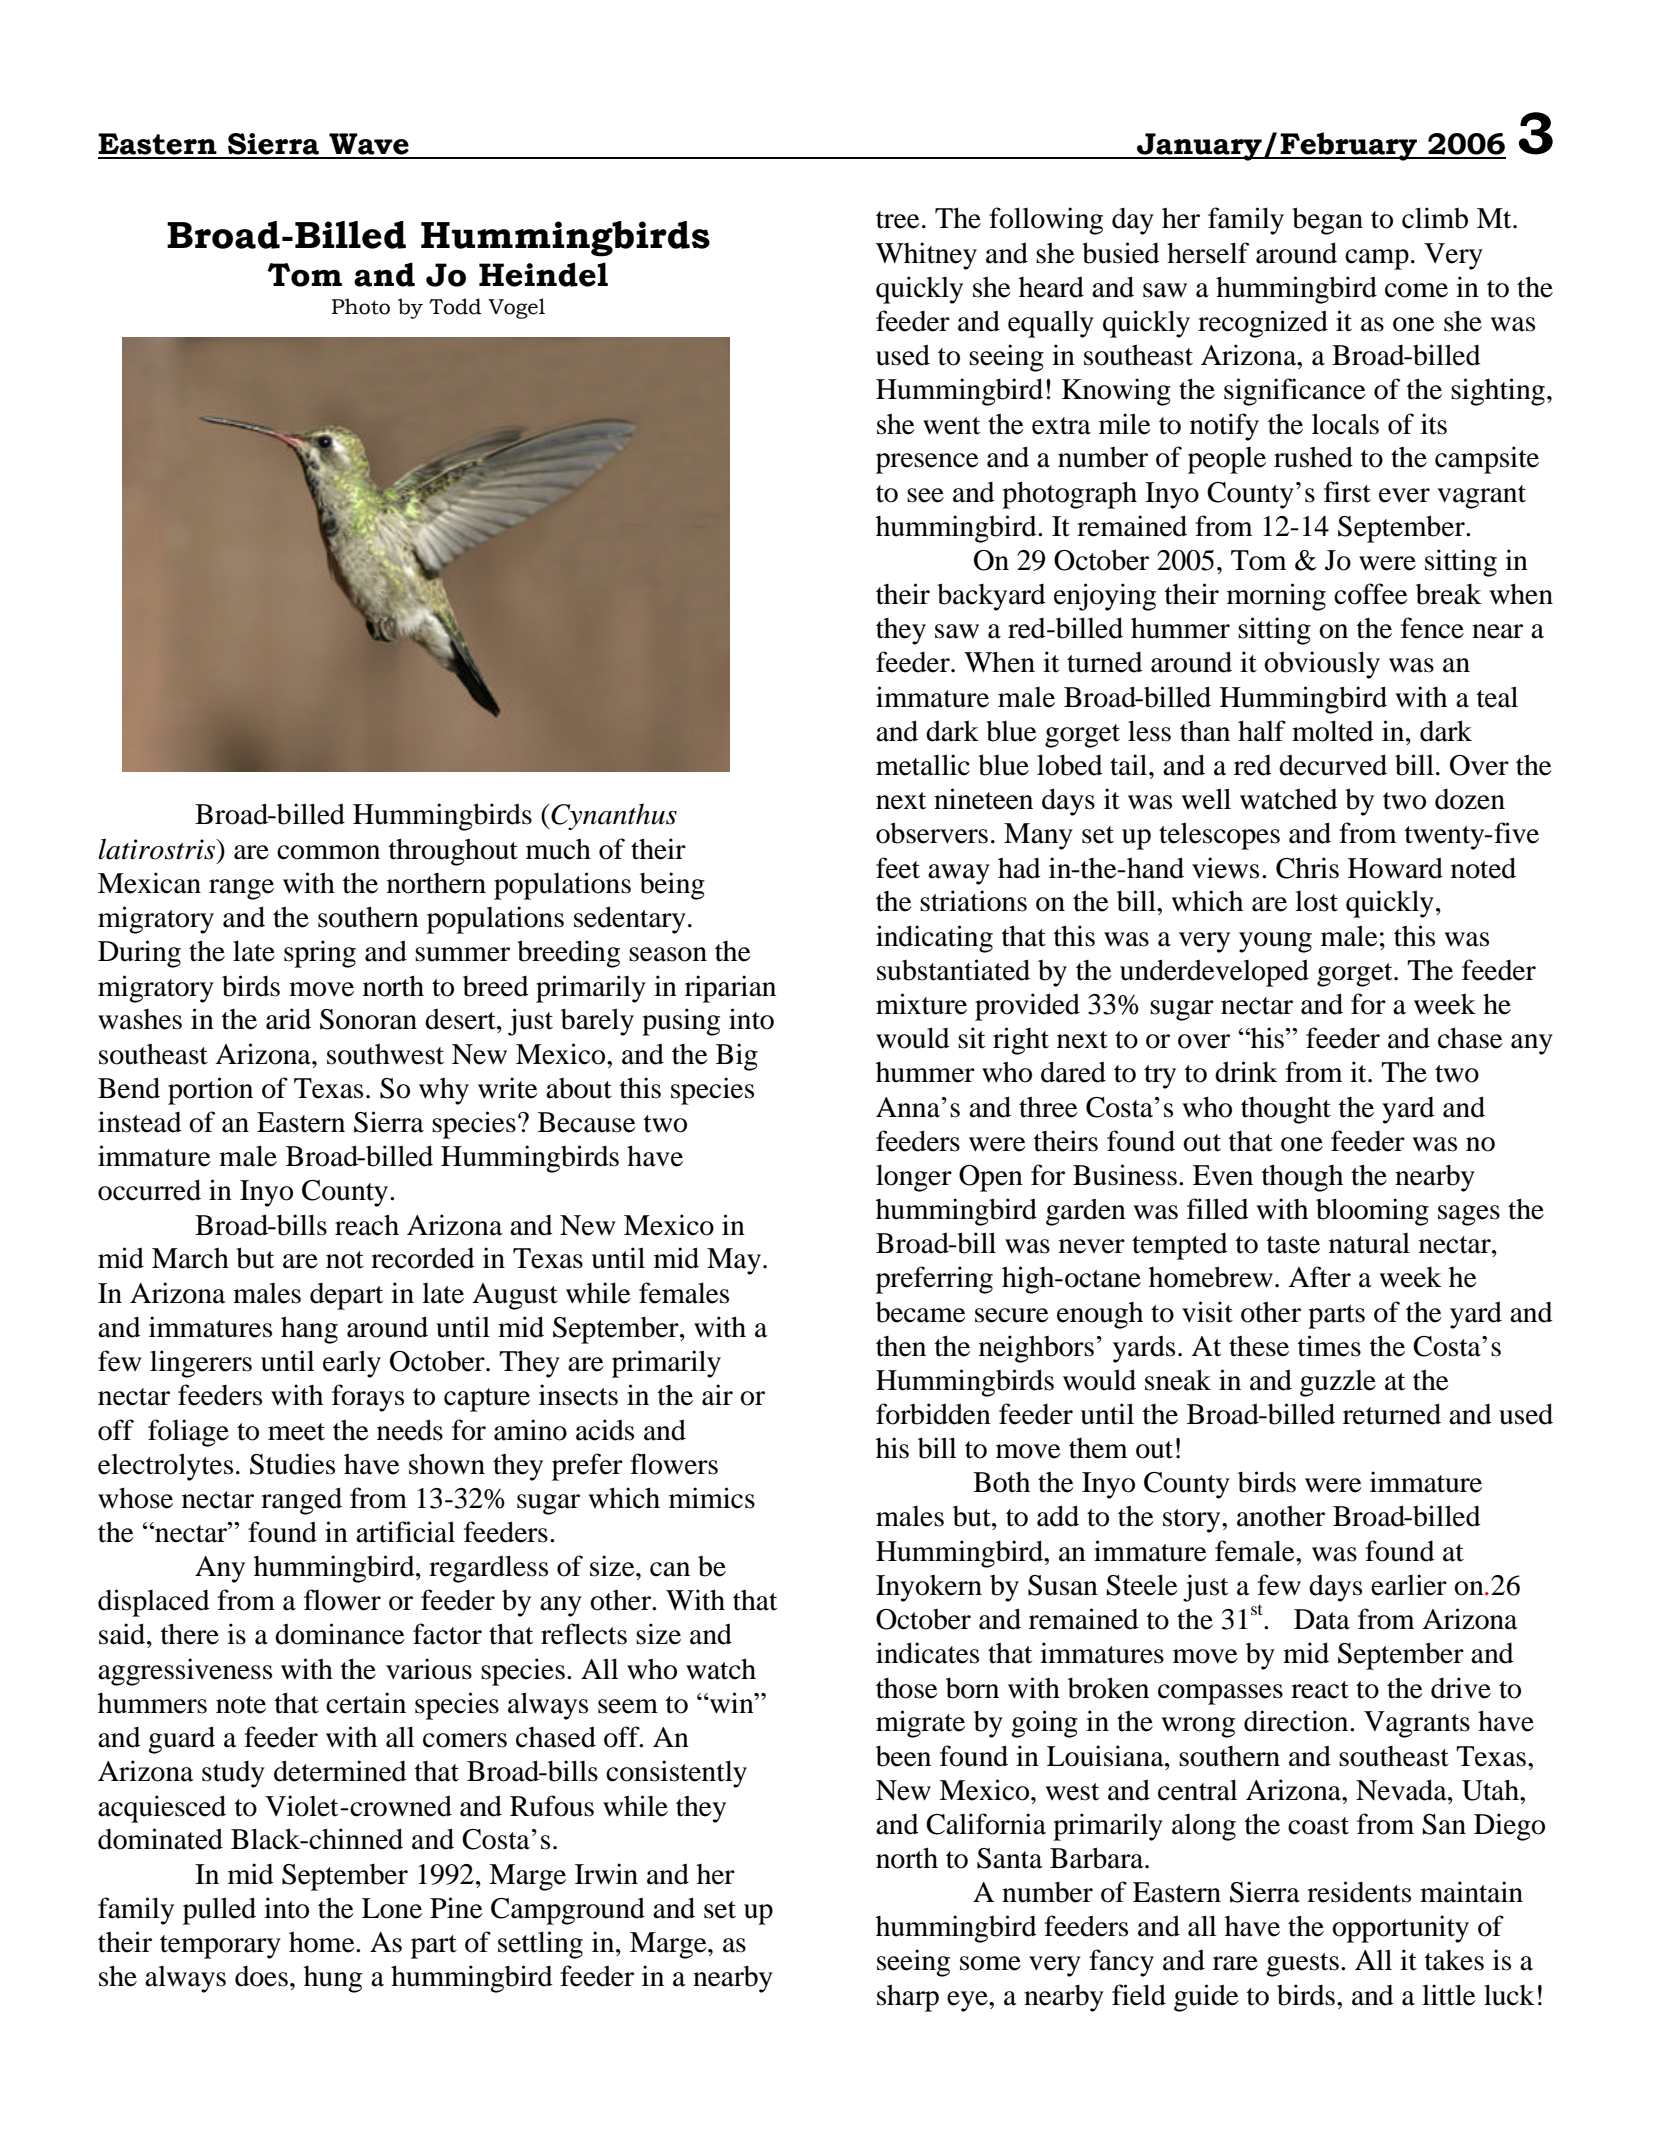 This screenshot has height=2139, width=1653. I want to click on times, so click(1329, 1346).
